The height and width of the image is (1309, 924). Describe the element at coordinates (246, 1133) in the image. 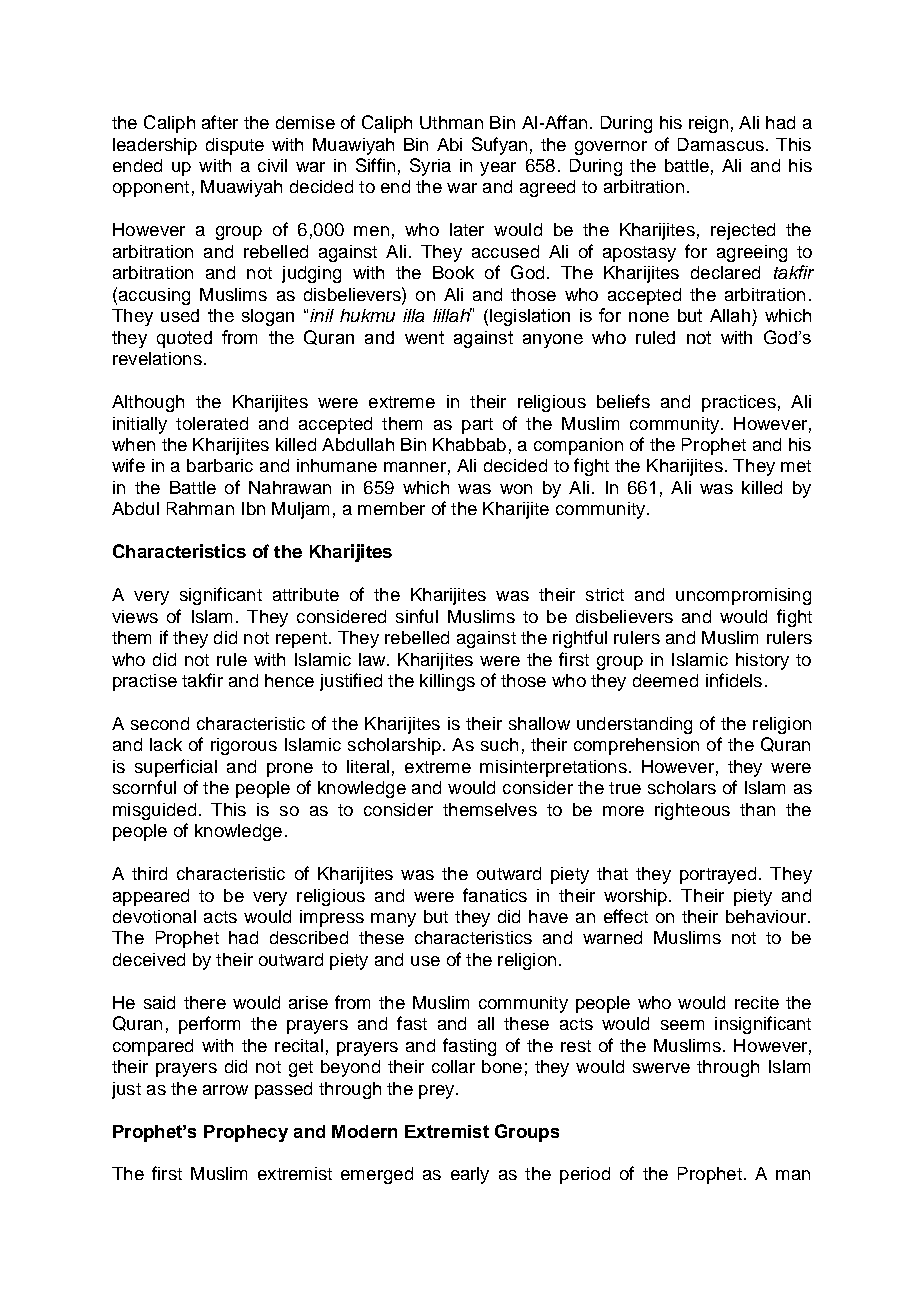

I see `Prophecy` at that location.
